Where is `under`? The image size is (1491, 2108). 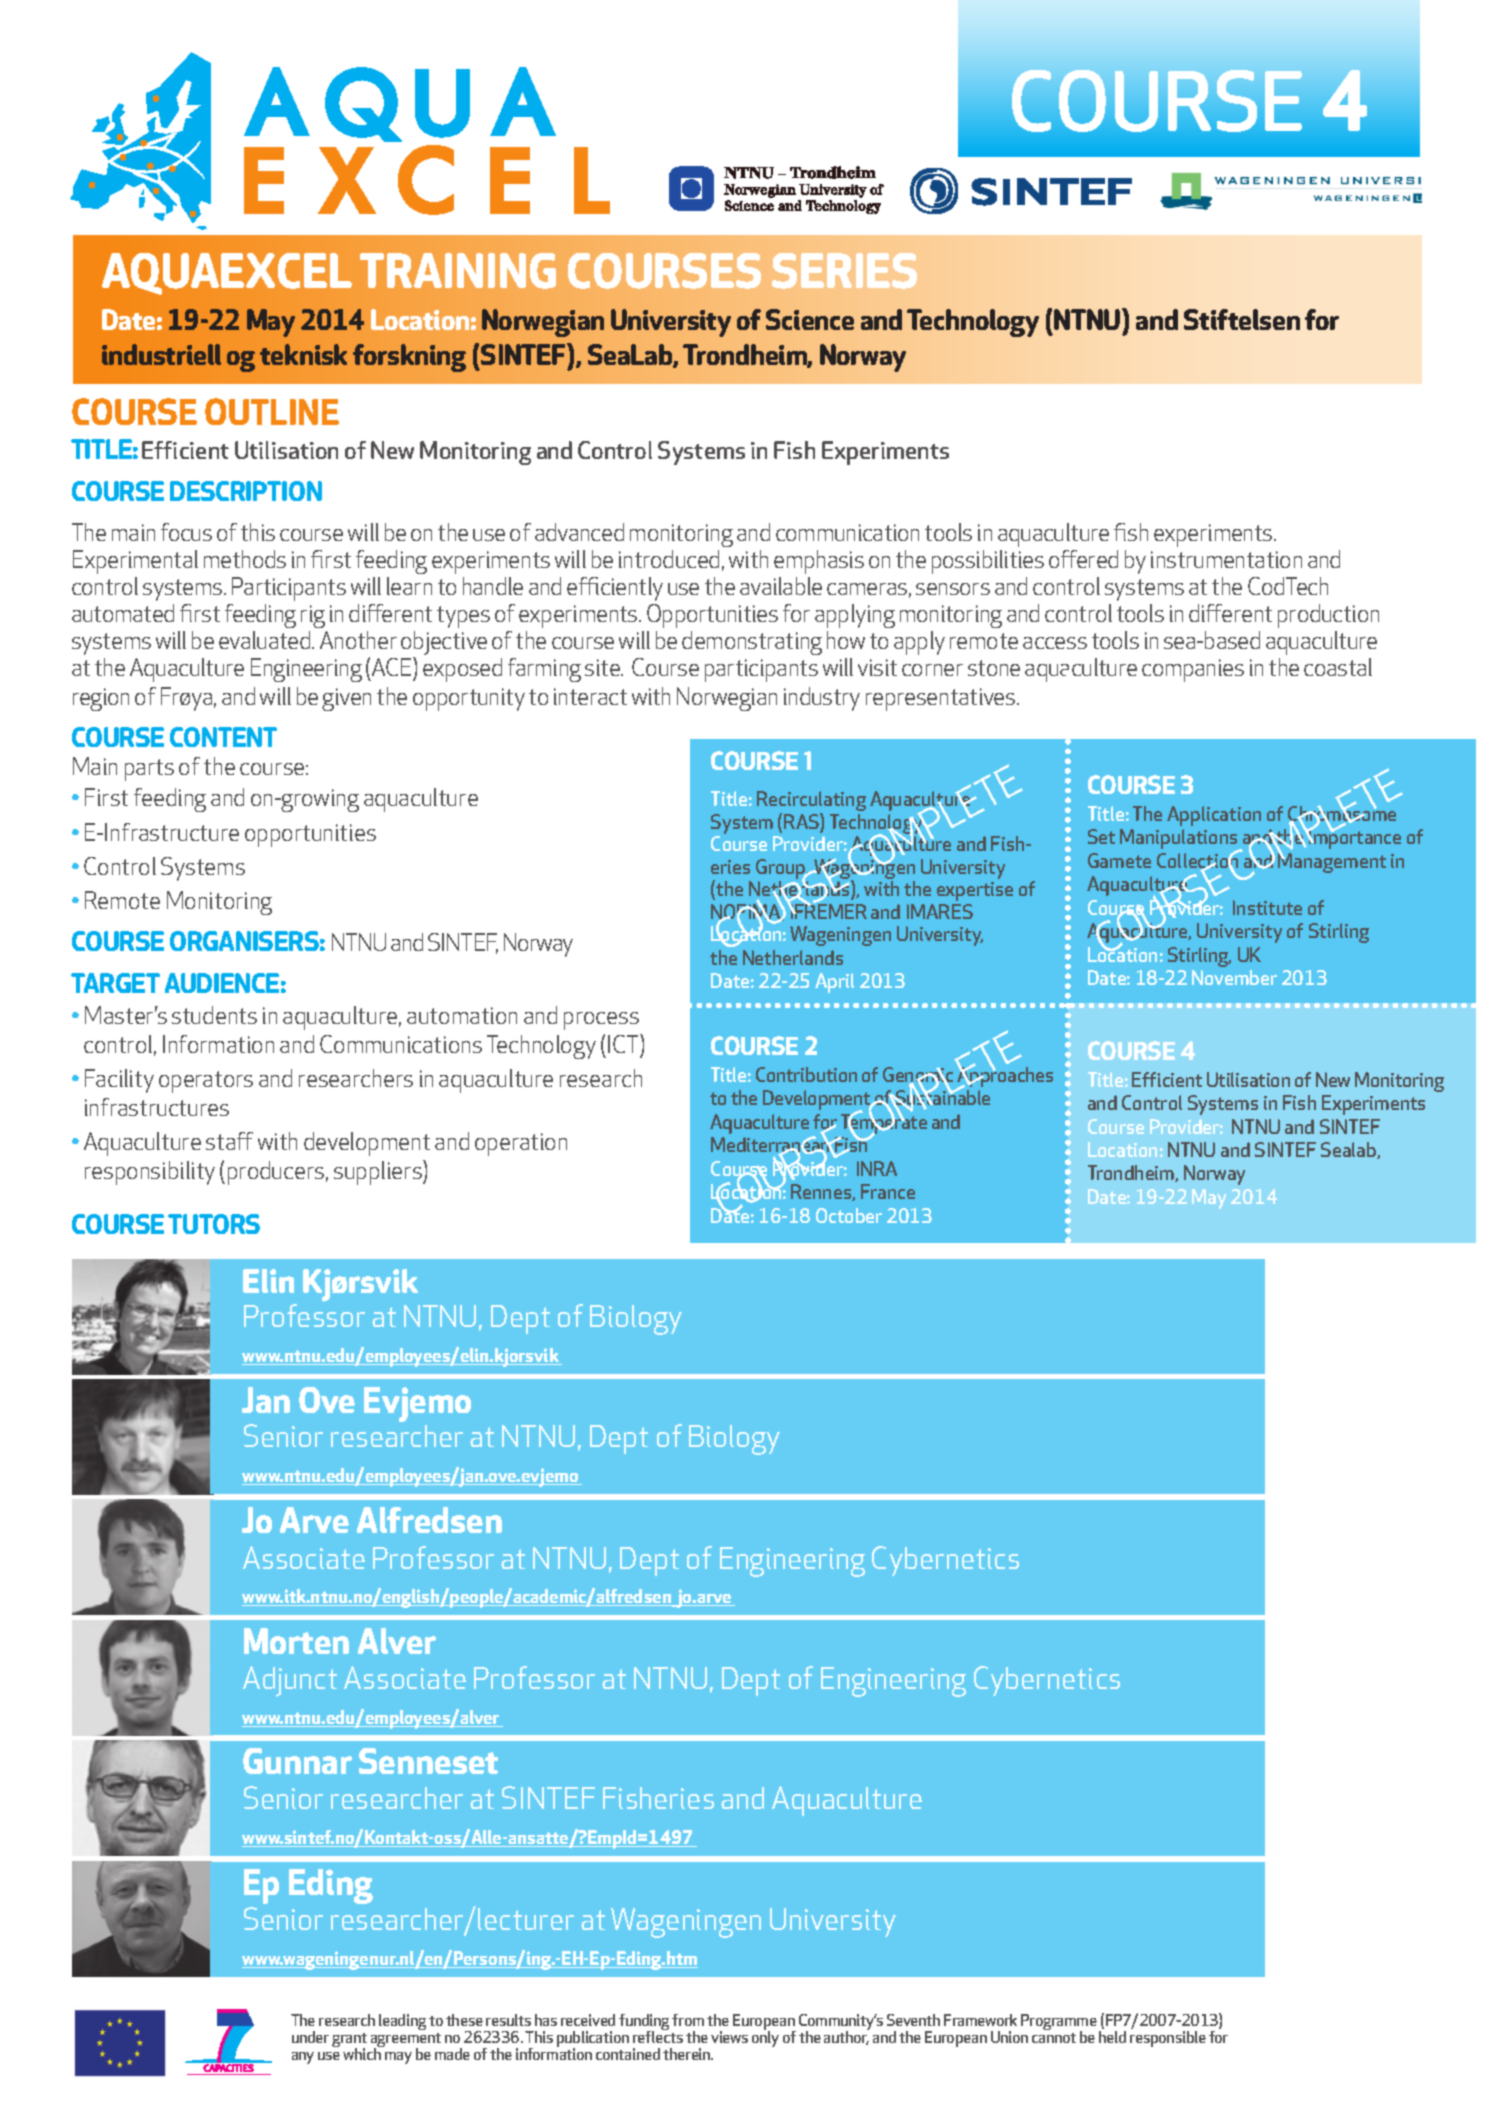 under is located at coordinates (310, 2037).
